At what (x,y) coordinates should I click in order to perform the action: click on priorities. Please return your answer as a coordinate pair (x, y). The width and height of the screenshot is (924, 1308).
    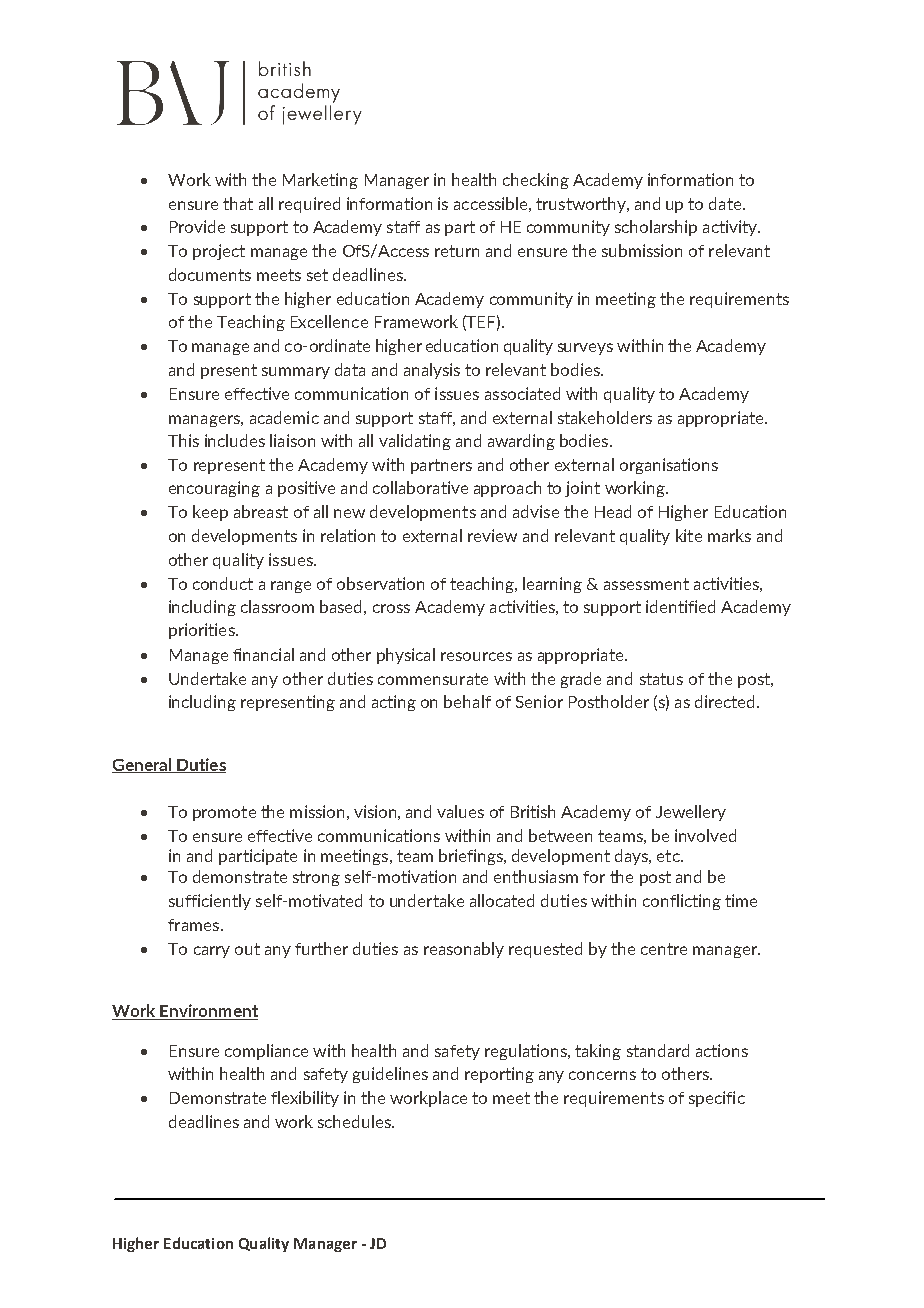
    Looking at the image, I should click on (203, 631).
